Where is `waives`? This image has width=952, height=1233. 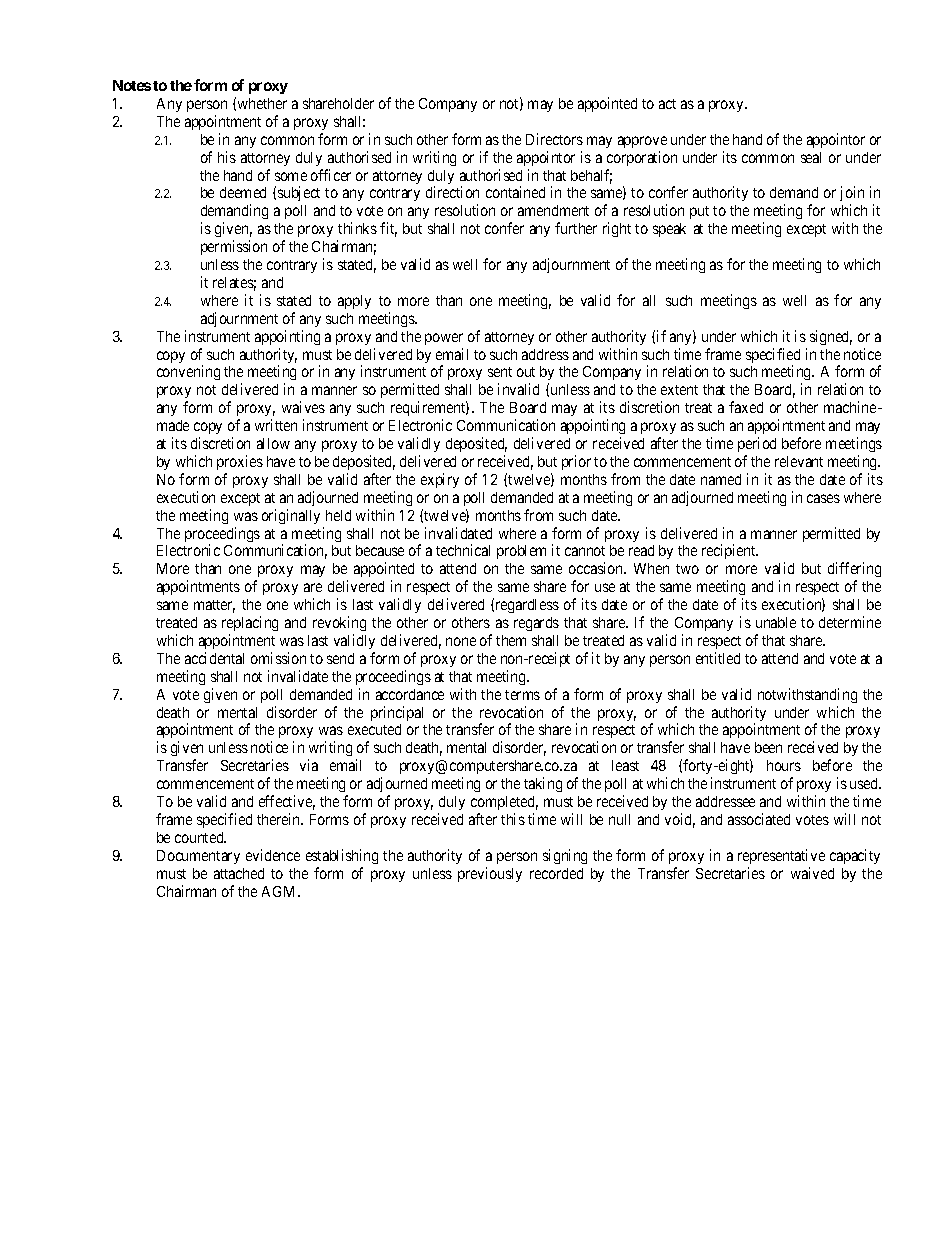 waives is located at coordinates (303, 407).
